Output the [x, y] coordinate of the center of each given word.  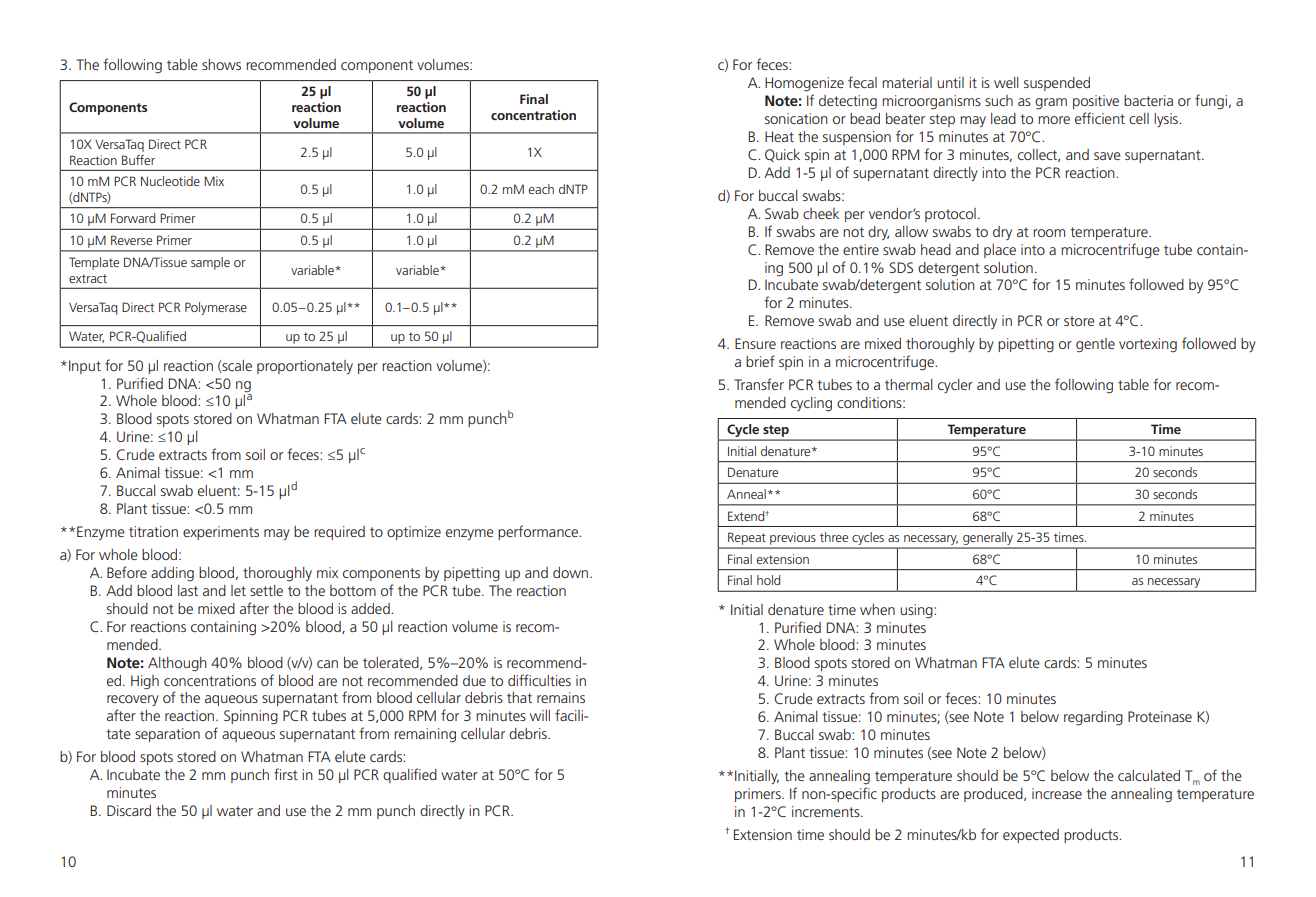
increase [1057, 793]
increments [827, 811]
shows [221, 64]
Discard [129, 810]
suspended [1057, 84]
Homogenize [804, 84]
